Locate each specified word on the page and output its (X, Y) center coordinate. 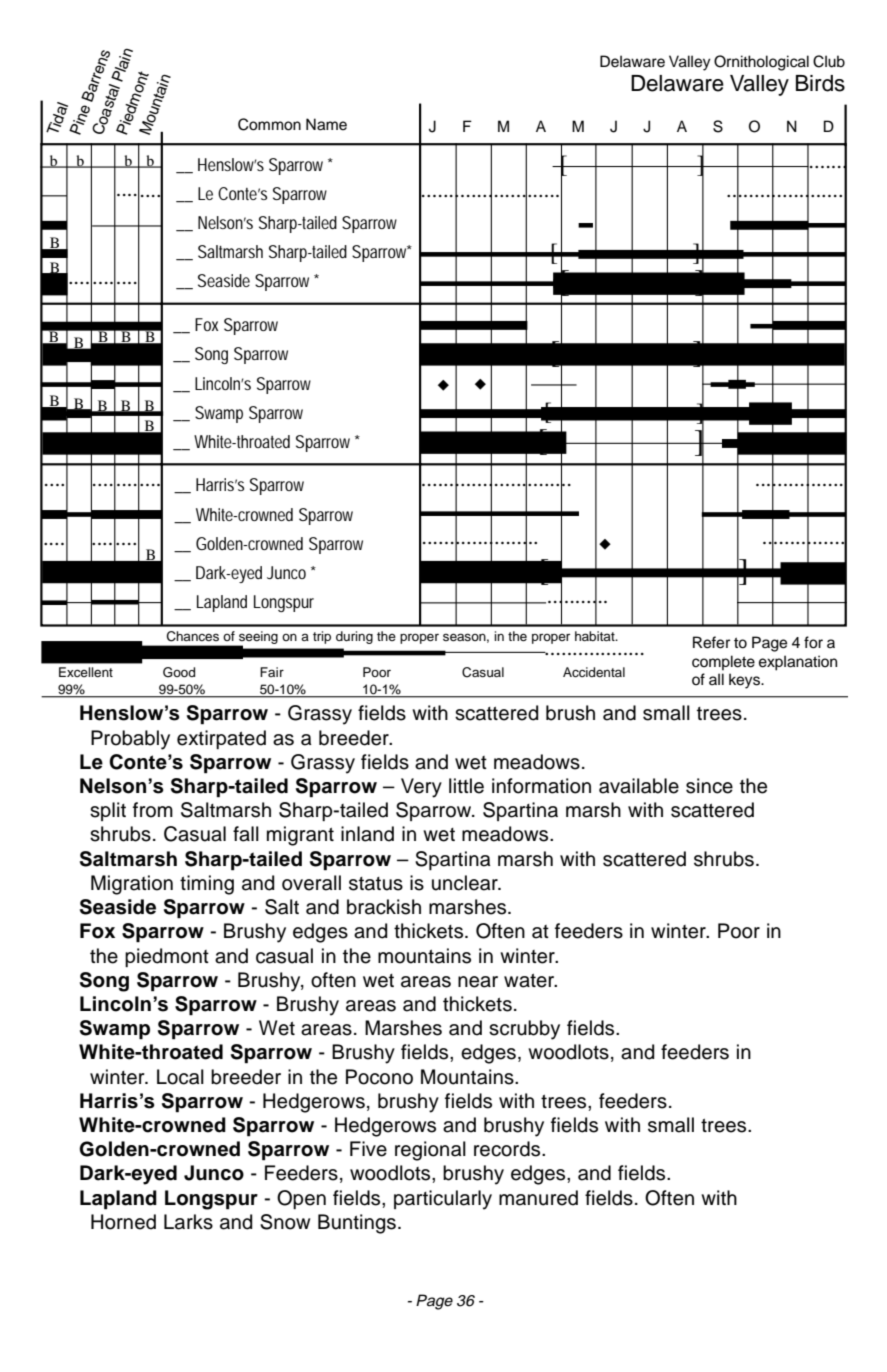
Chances (193, 636)
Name (326, 124)
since (709, 786)
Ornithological (761, 63)
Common (269, 124)
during (354, 637)
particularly (443, 1200)
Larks (188, 1222)
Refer (711, 642)
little (466, 786)
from (153, 810)
